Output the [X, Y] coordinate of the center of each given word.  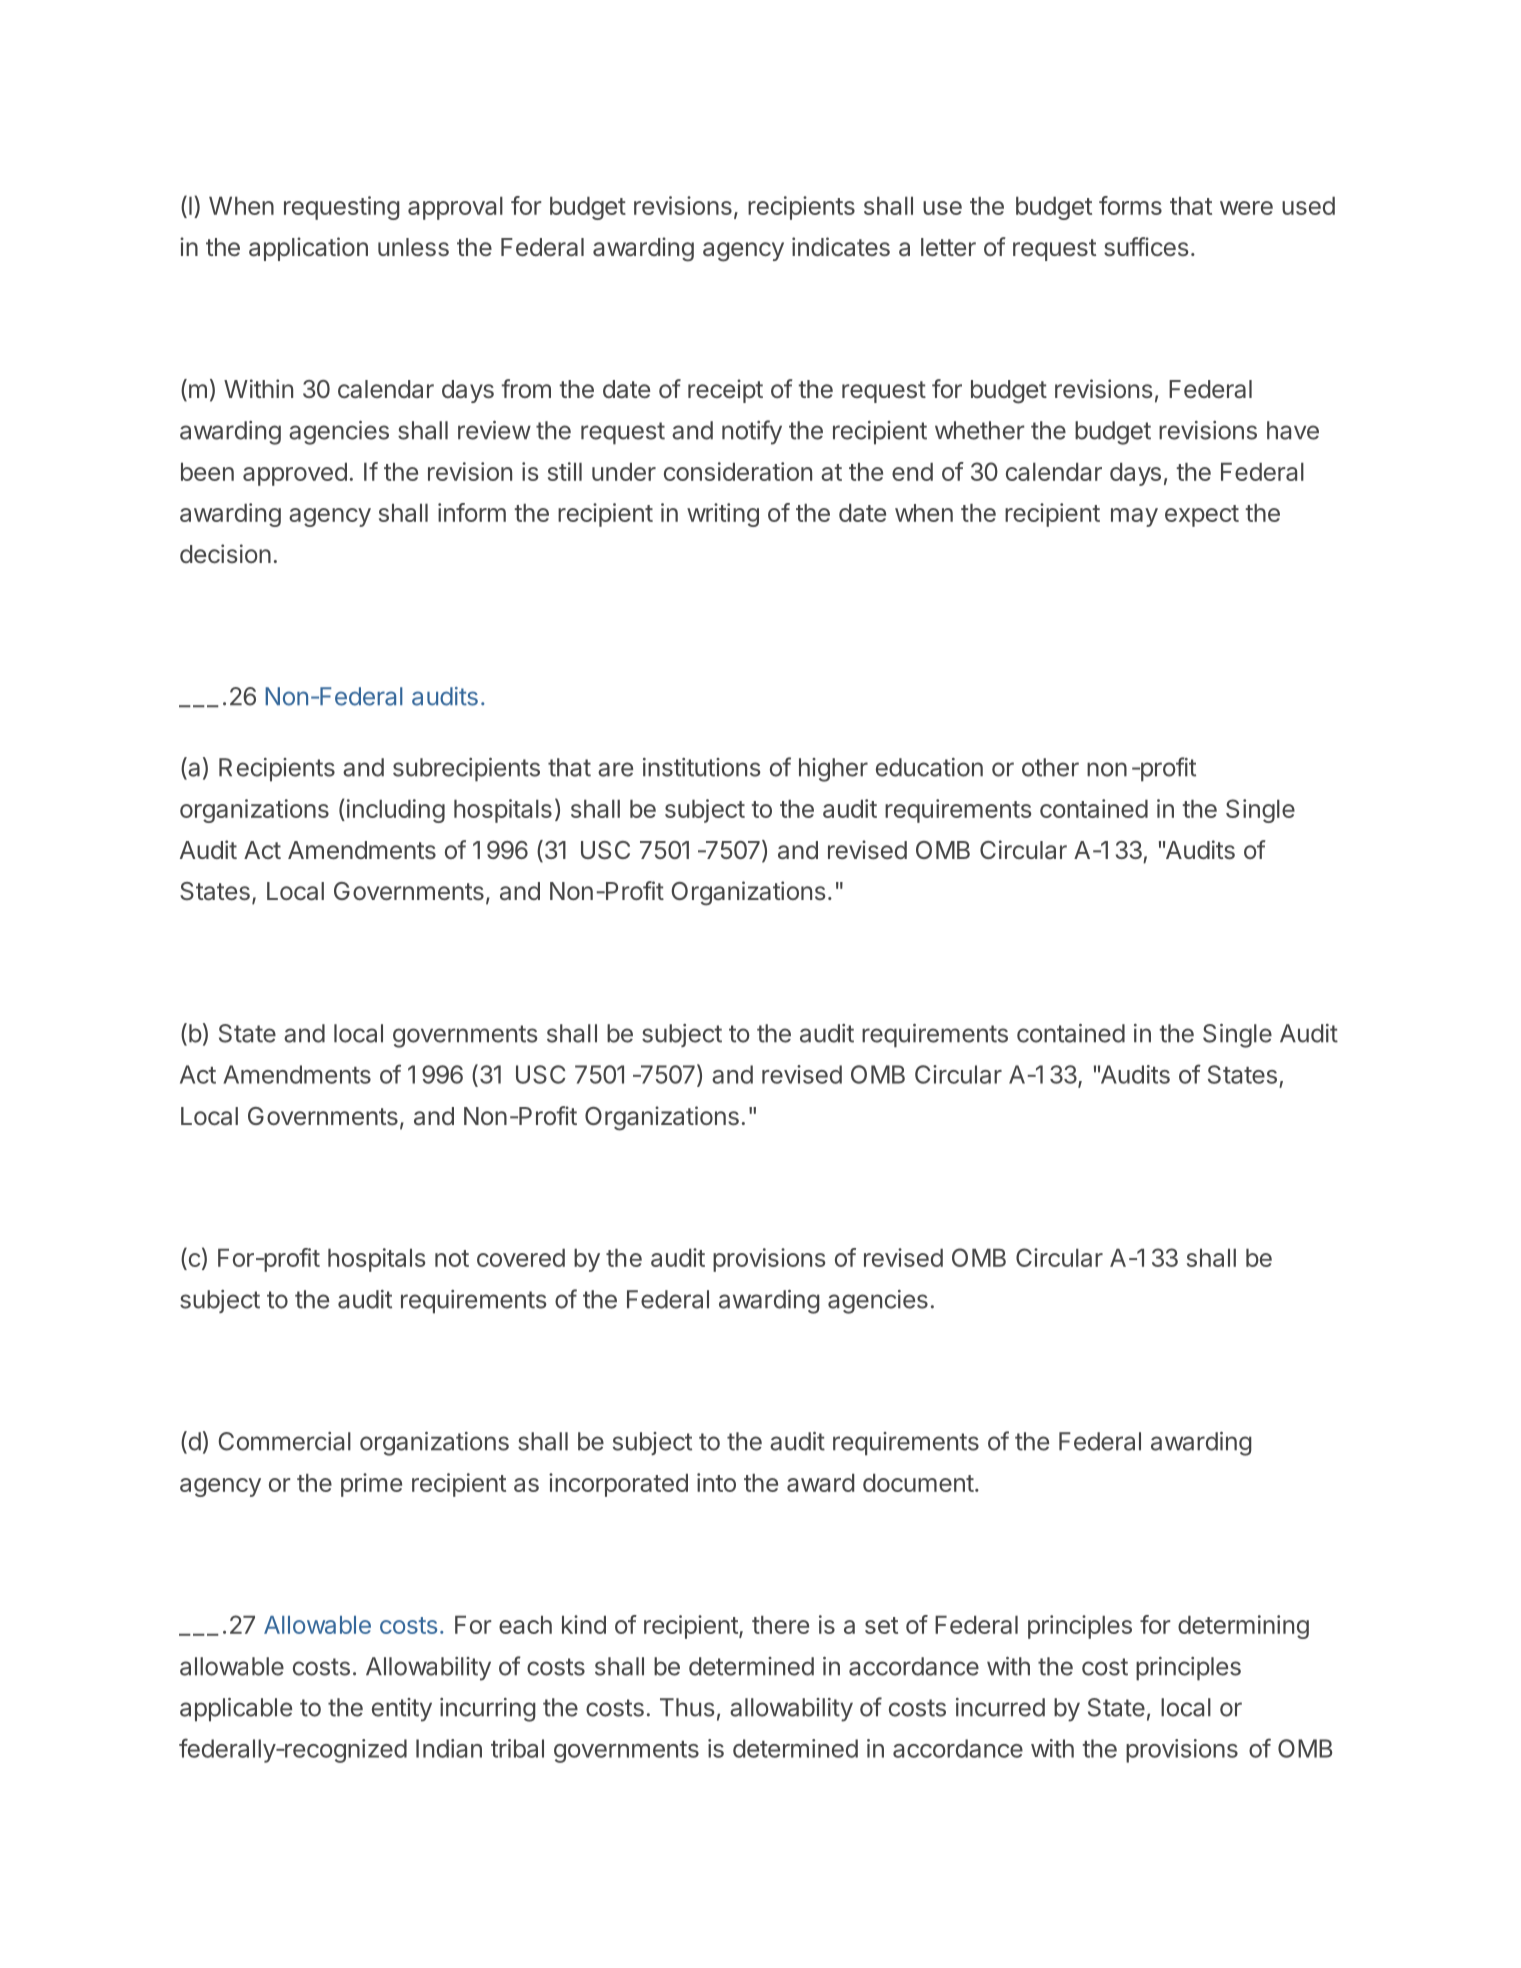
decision [225, 553]
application [308, 249]
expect [1202, 516]
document [918, 1483]
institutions [702, 767]
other [1050, 767]
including [394, 811]
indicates [841, 247]
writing [723, 515]
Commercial [284, 1441]
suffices [1146, 247]
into [716, 1482]
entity [402, 1710]
